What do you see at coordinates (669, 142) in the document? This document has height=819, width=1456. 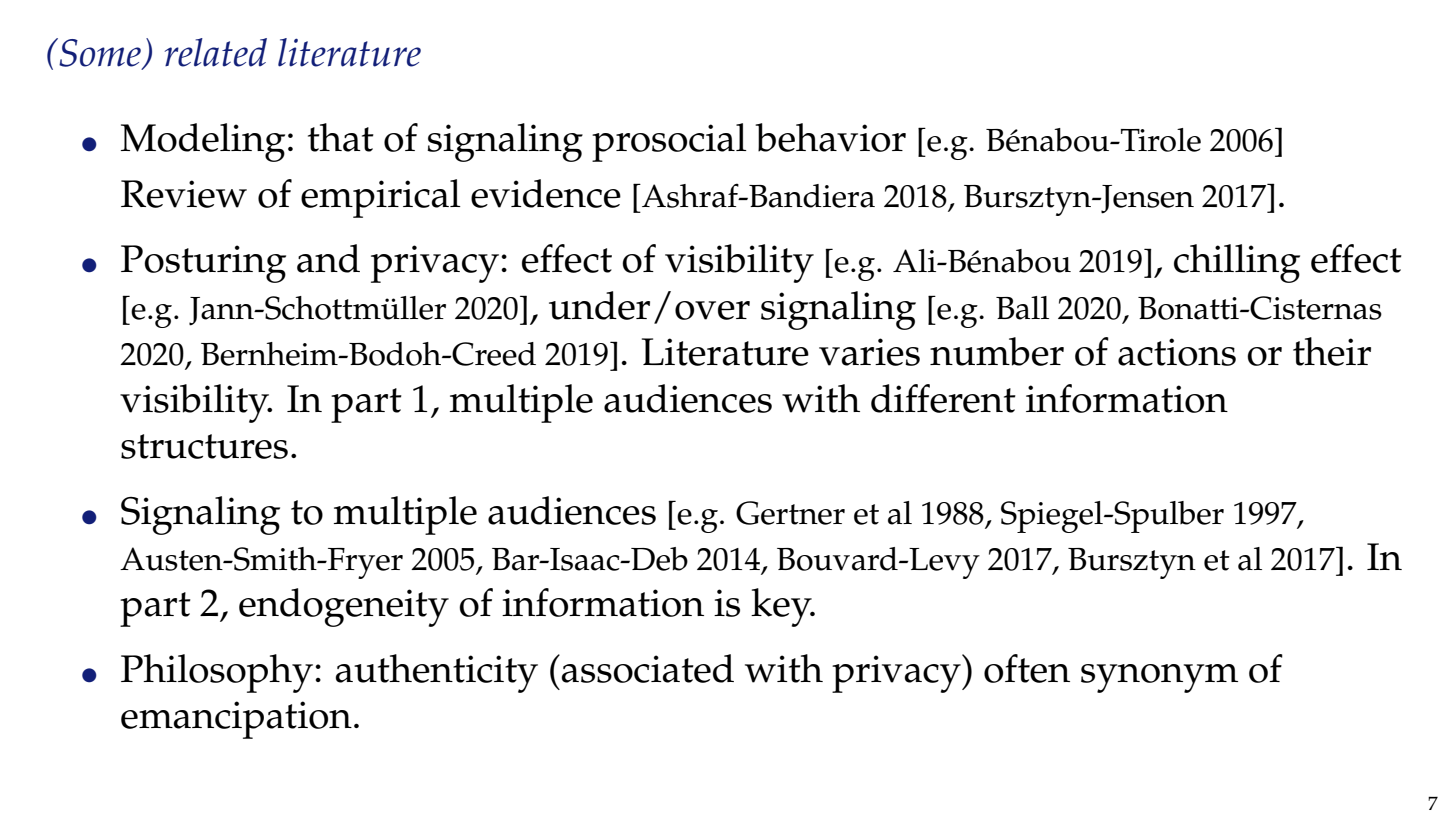 I see `prosocial` at bounding box center [669, 142].
